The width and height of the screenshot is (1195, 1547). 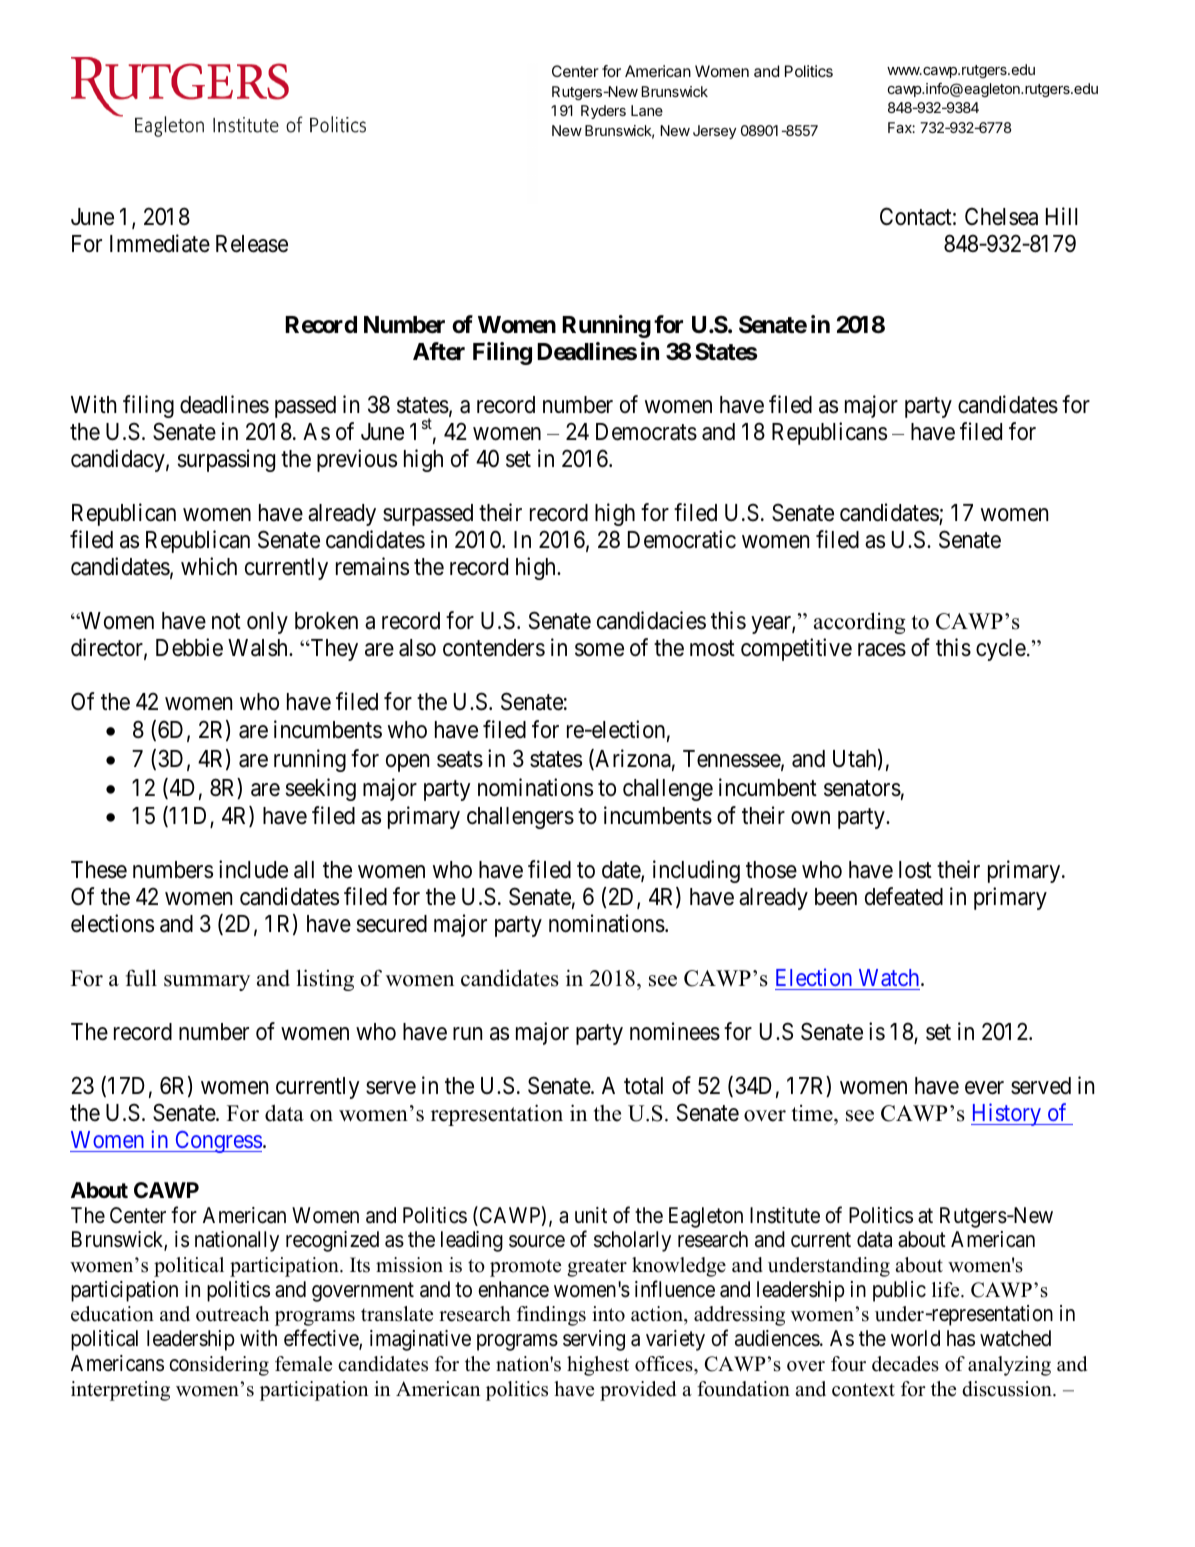 I want to click on considering, so click(x=219, y=1366).
